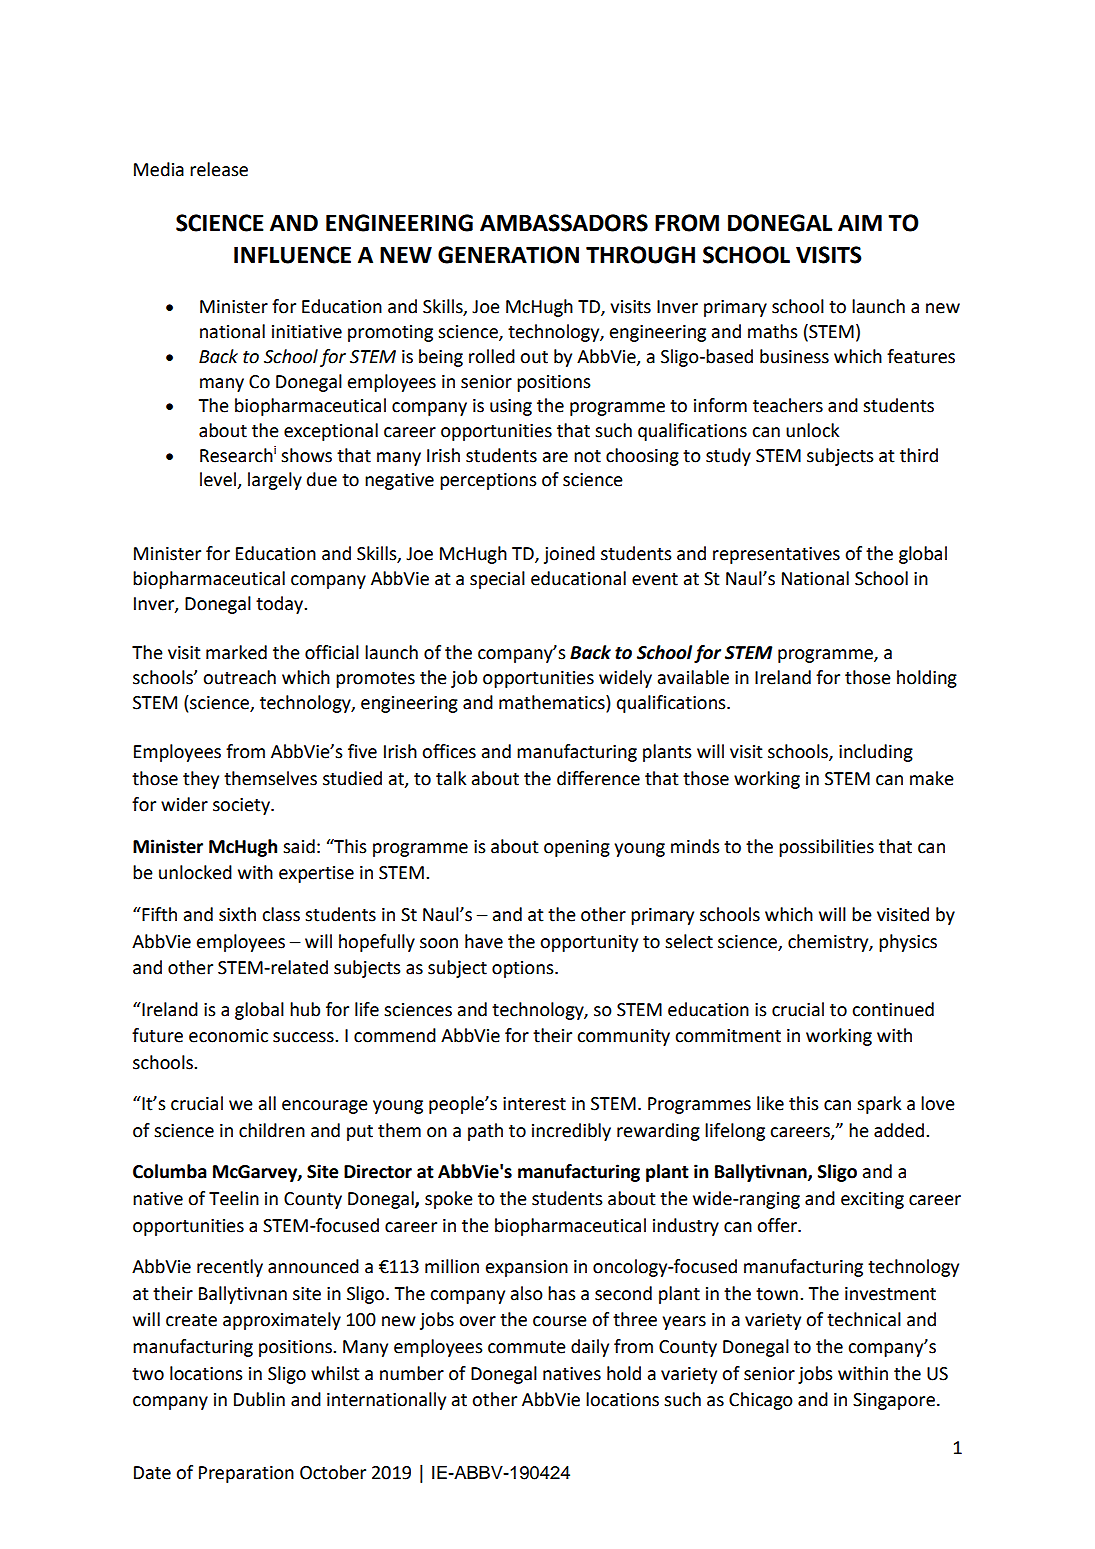 The width and height of the document is (1095, 1549). What do you see at coordinates (860, 223) in the document?
I see `AIM` at bounding box center [860, 223].
